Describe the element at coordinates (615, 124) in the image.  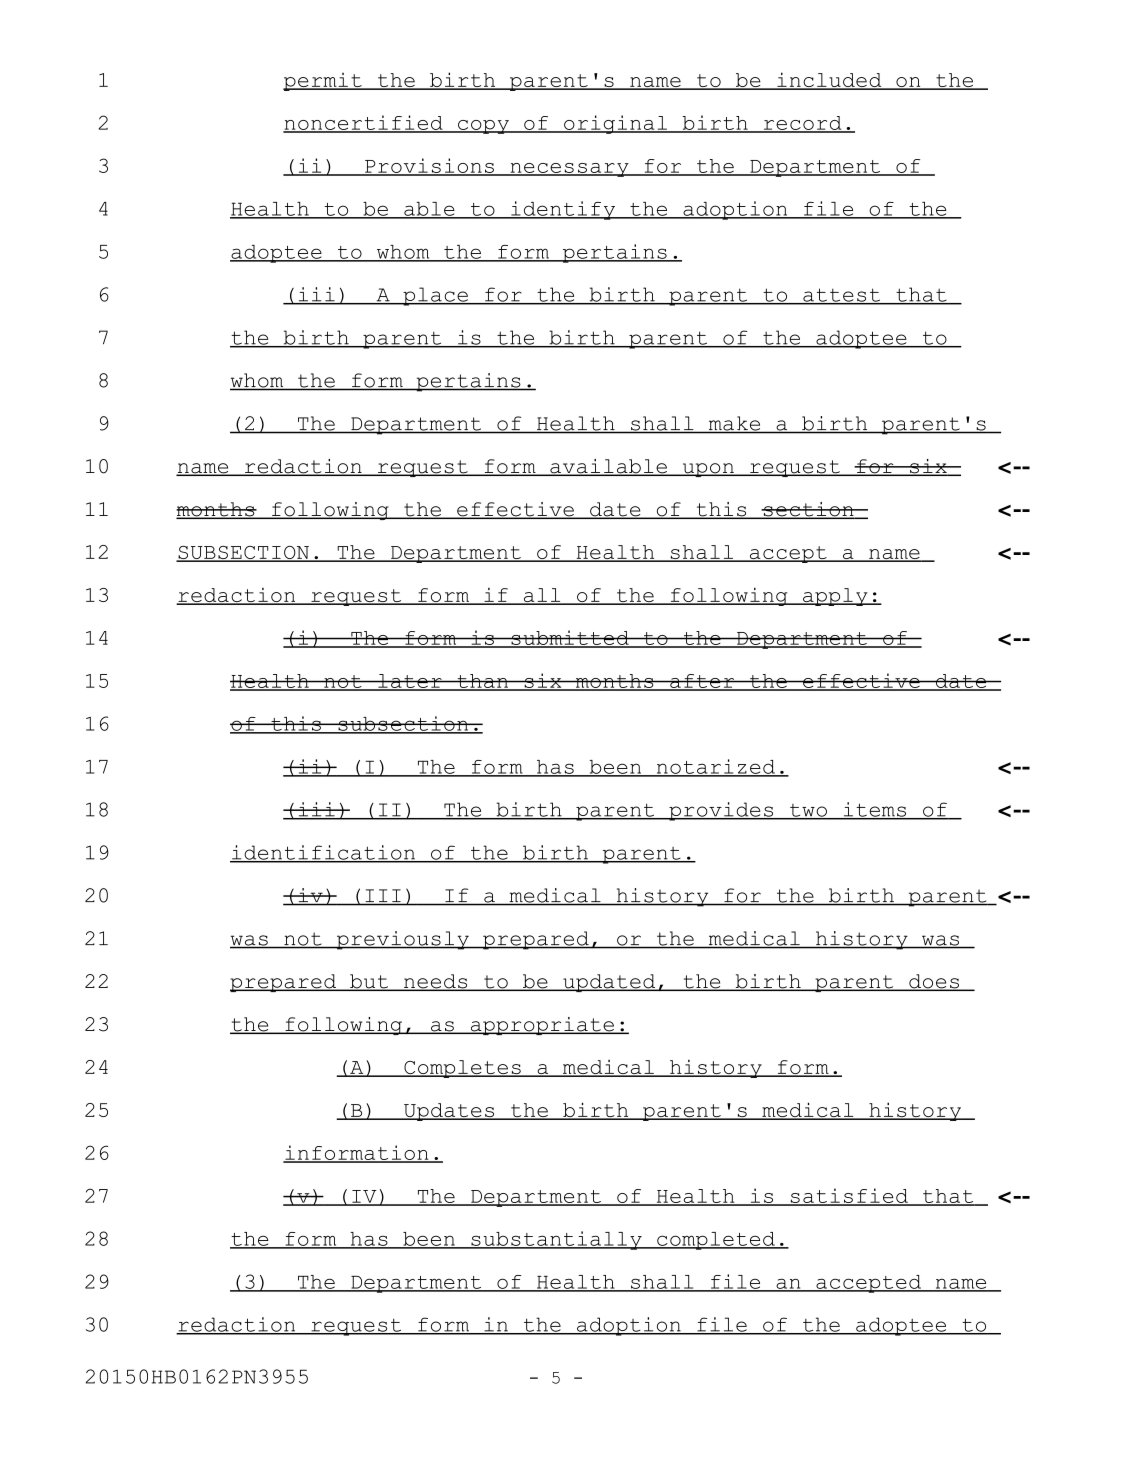
I see `original` at that location.
